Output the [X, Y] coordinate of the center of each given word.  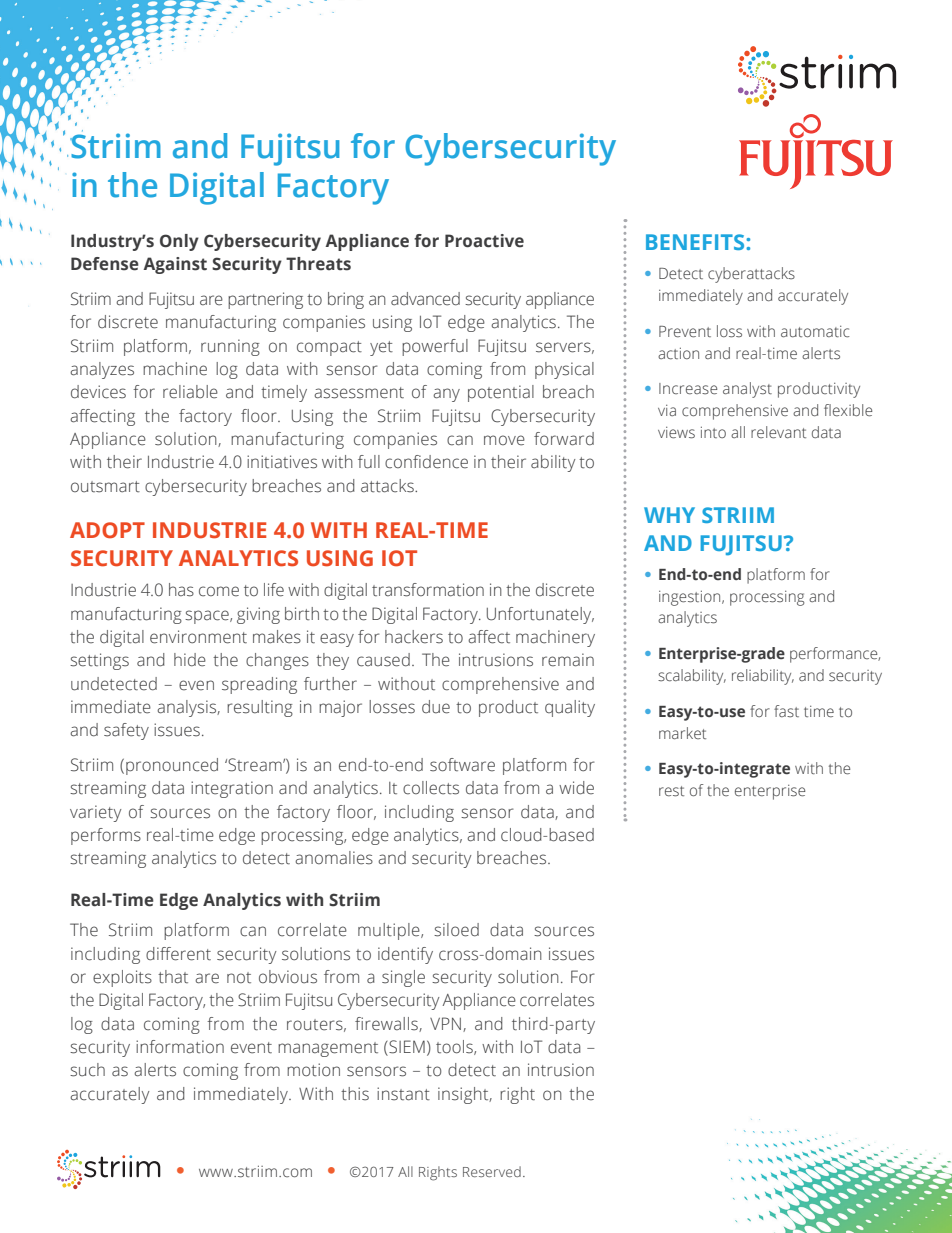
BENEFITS [696, 242]
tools [455, 1047]
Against [175, 265]
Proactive [484, 241]
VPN [447, 1024]
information [180, 1047]
